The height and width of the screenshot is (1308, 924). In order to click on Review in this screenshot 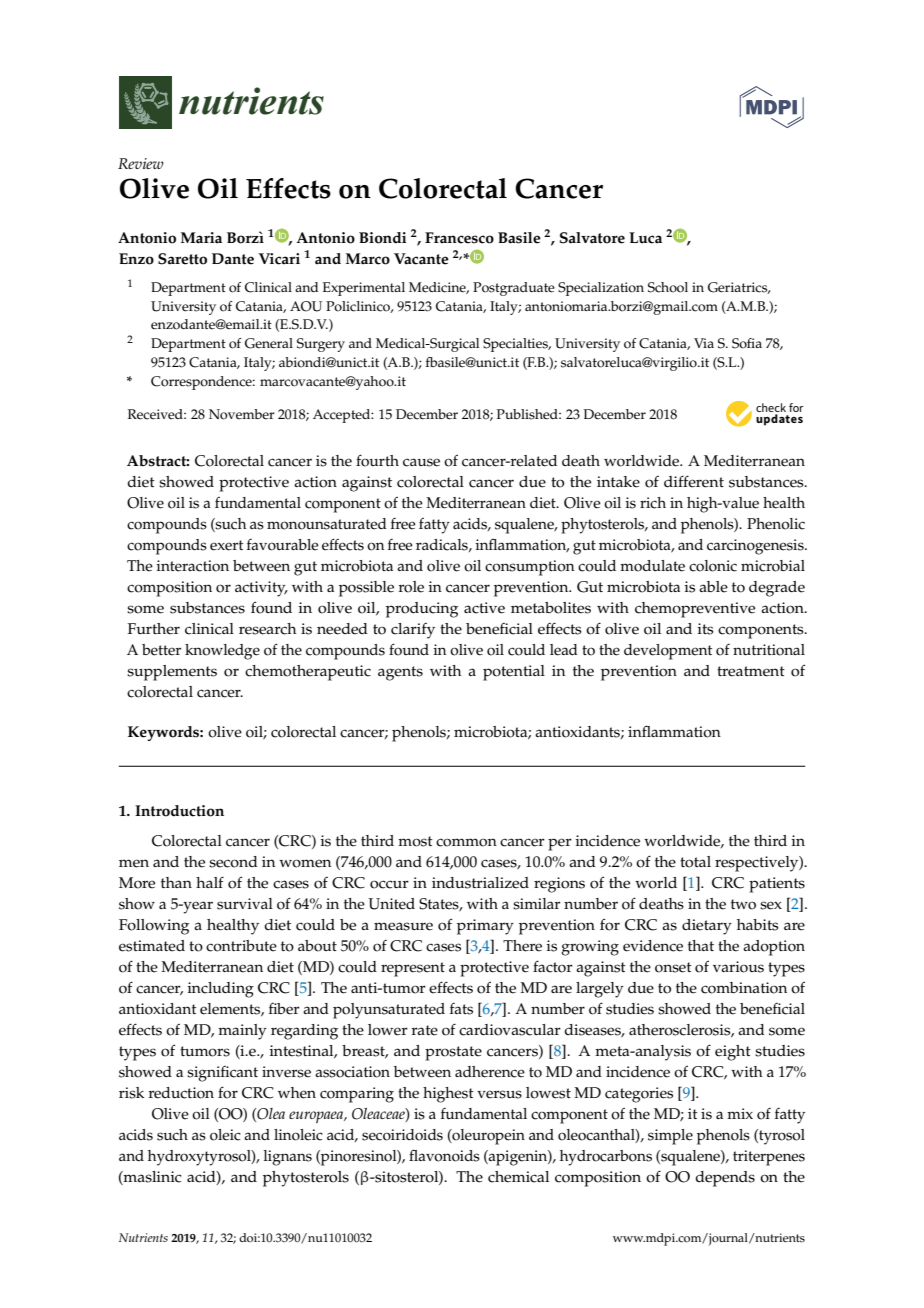, I will do `click(141, 163)`.
